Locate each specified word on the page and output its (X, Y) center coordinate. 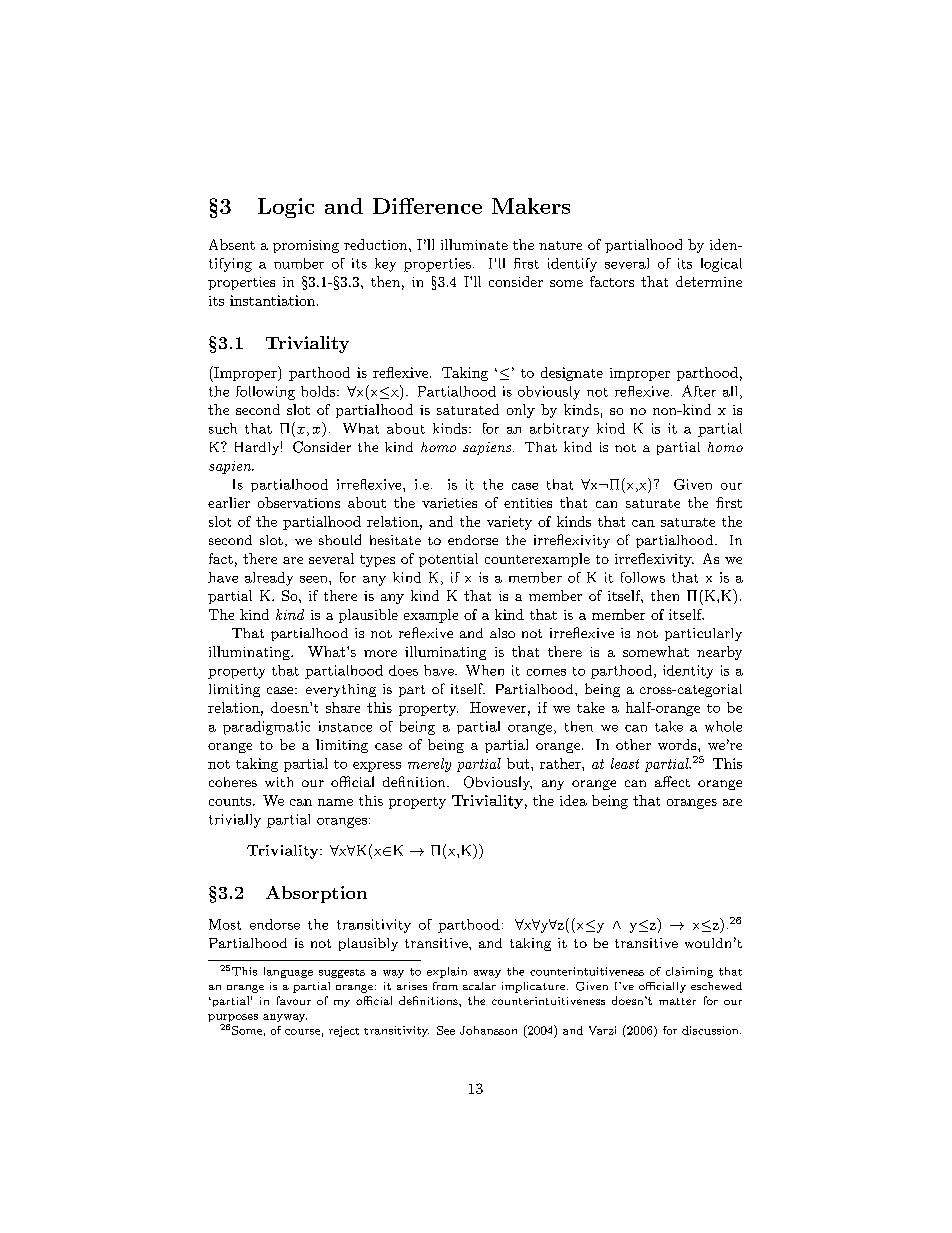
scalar (479, 986)
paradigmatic (266, 728)
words (677, 744)
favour (294, 1000)
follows (643, 577)
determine (709, 281)
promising (306, 246)
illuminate (474, 244)
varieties (449, 503)
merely (429, 765)
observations (299, 502)
